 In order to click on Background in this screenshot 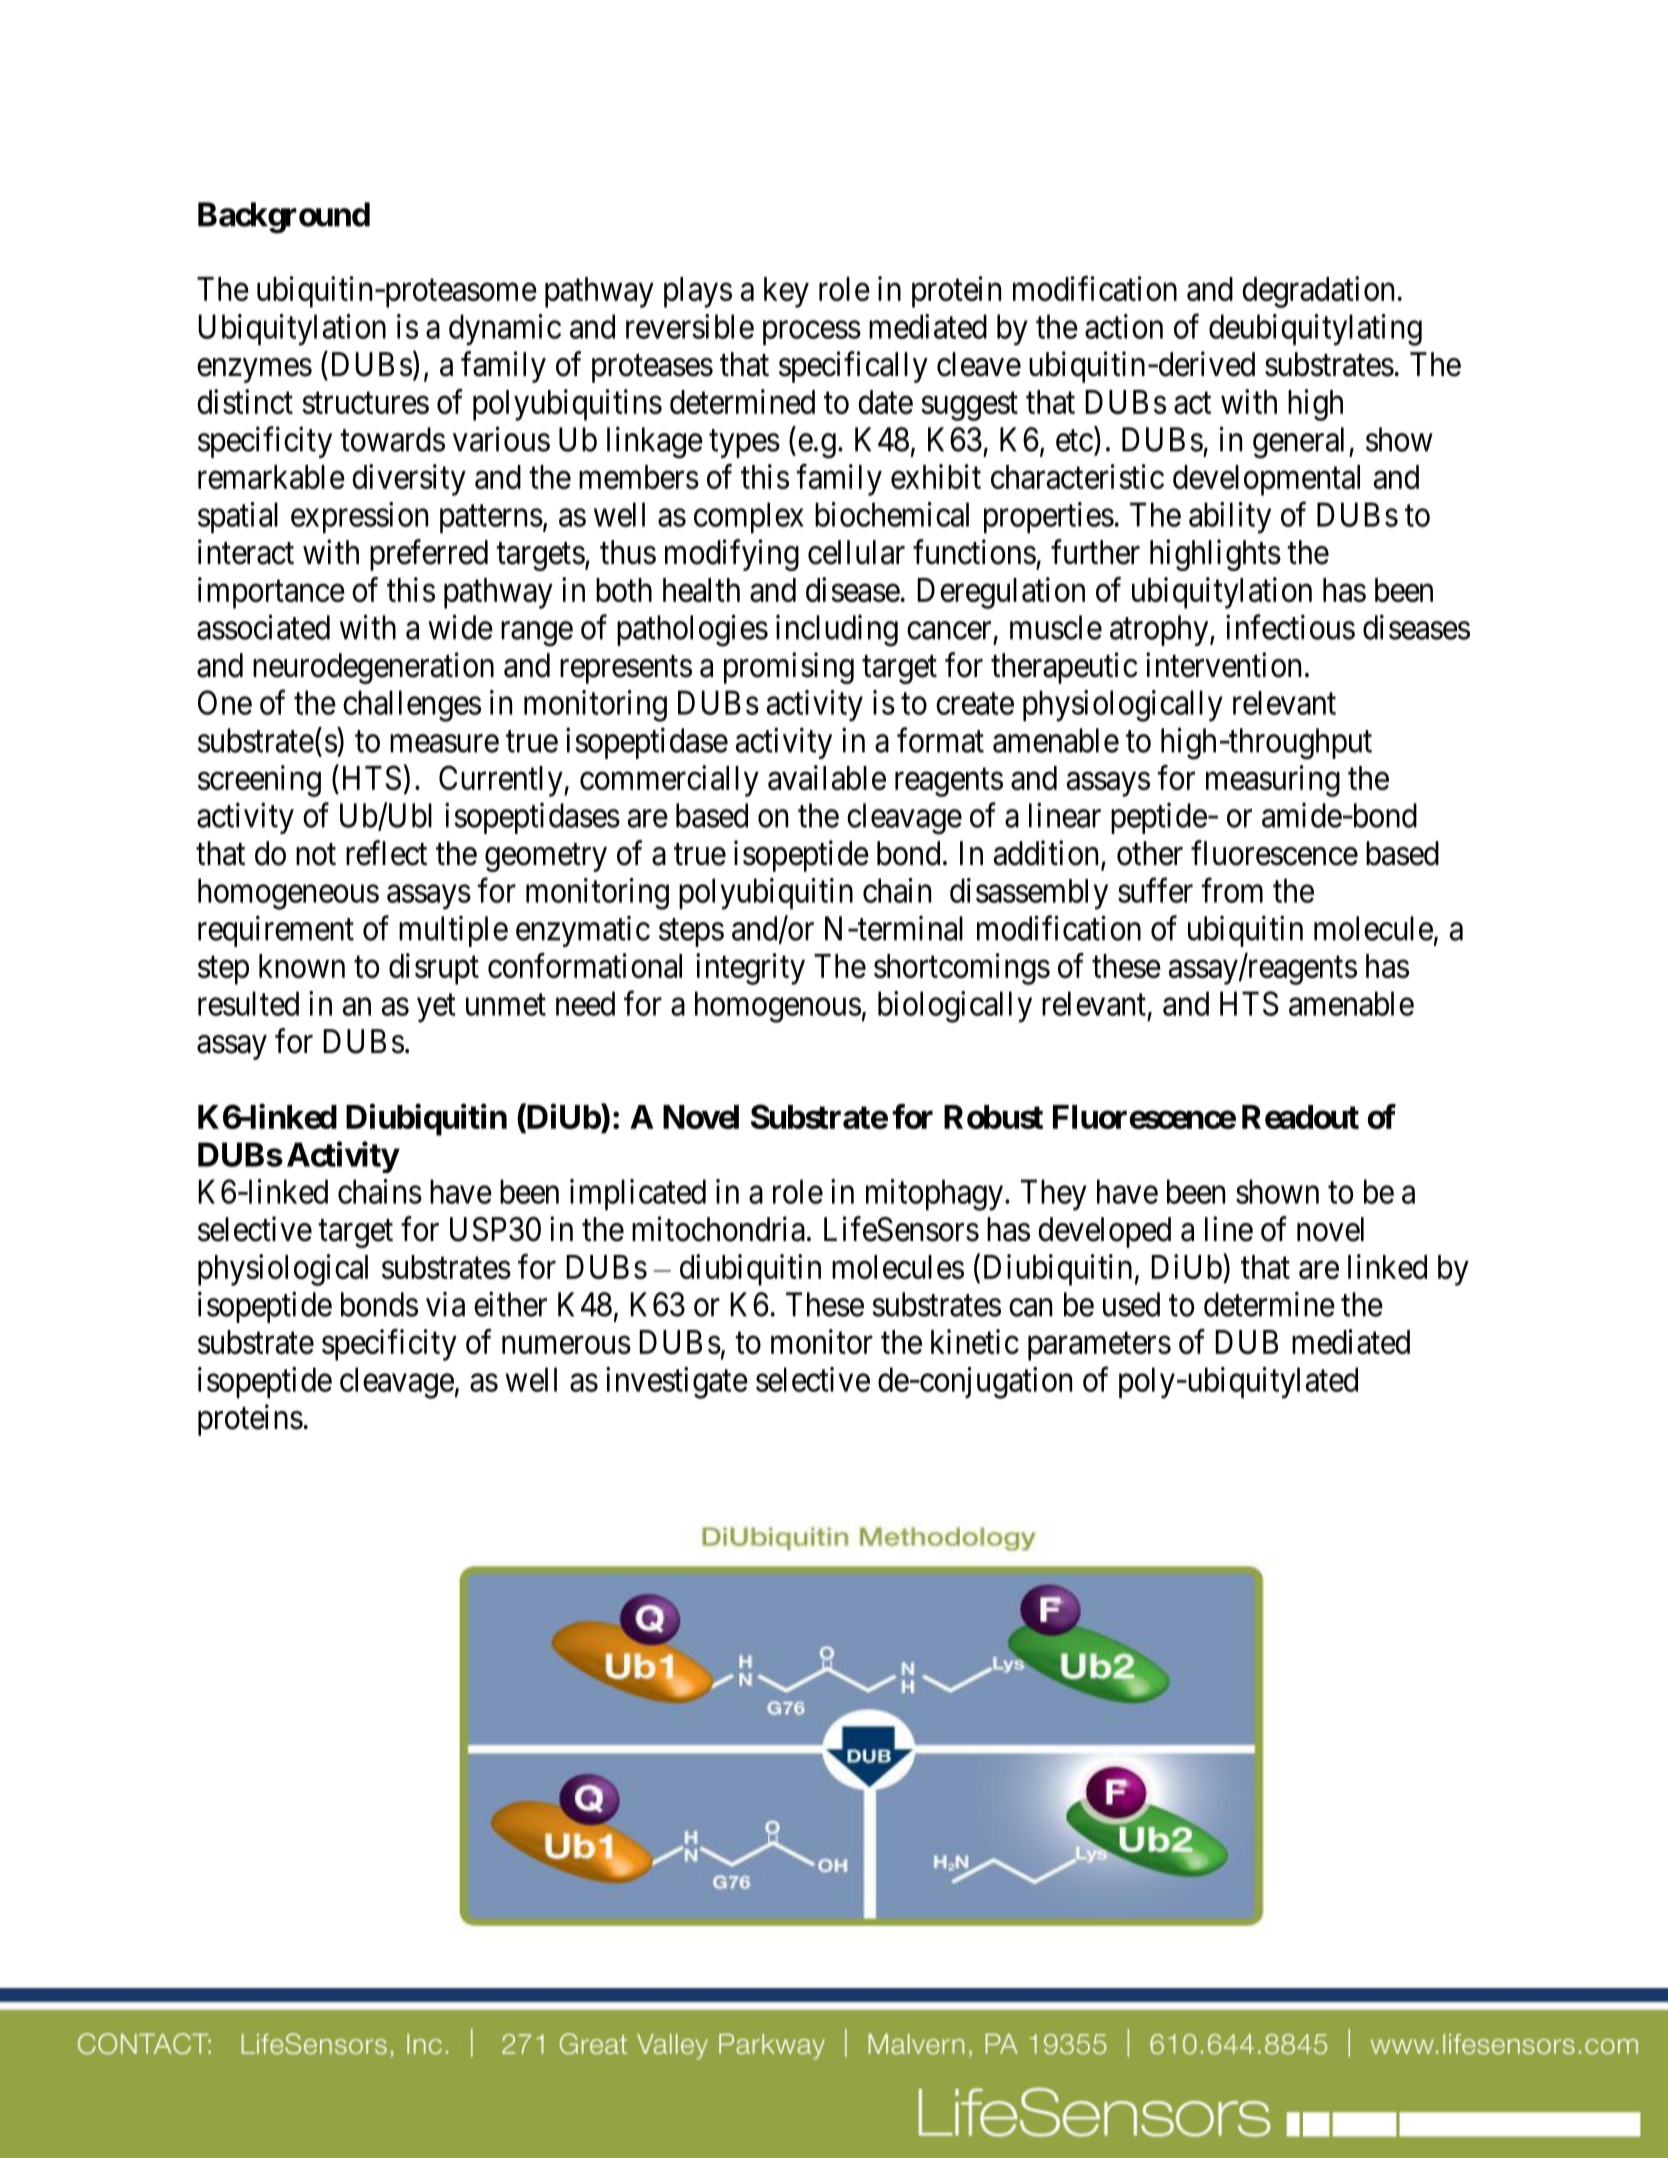, I will do `click(284, 218)`.
